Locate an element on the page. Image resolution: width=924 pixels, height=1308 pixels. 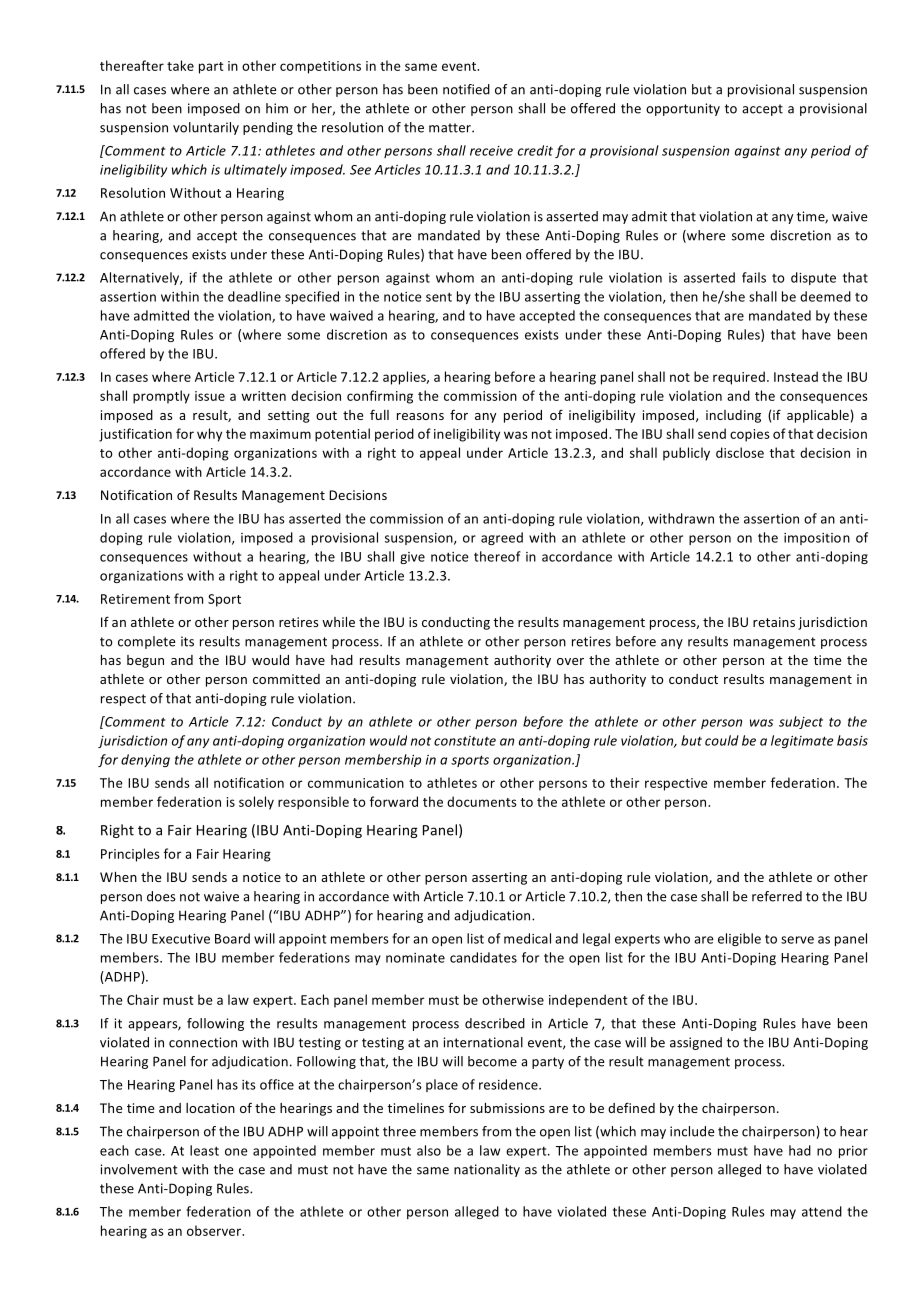
why is located at coordinates (209, 435).
